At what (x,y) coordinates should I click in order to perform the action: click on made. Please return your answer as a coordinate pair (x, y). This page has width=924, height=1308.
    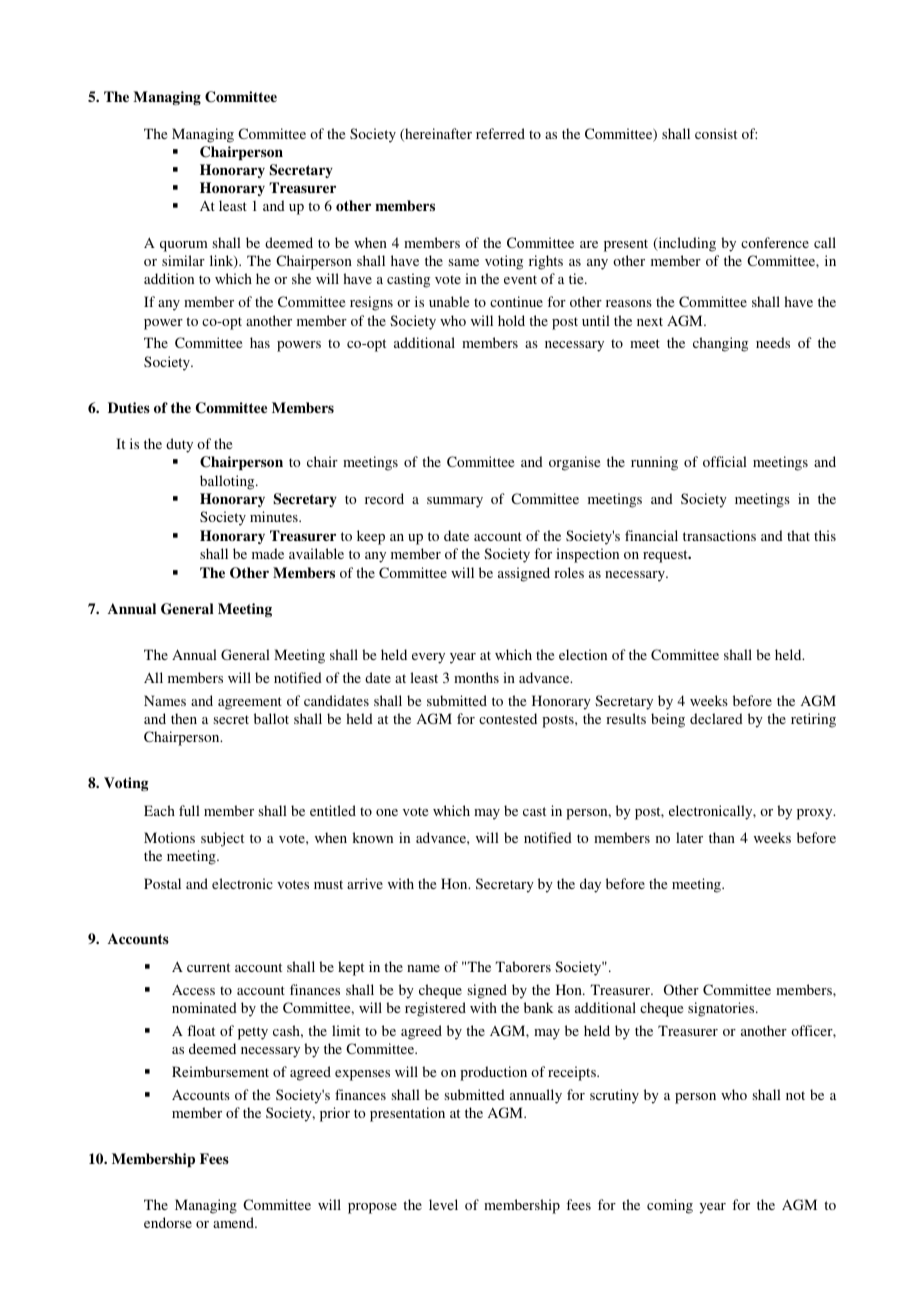
    Looking at the image, I should click on (268, 553).
